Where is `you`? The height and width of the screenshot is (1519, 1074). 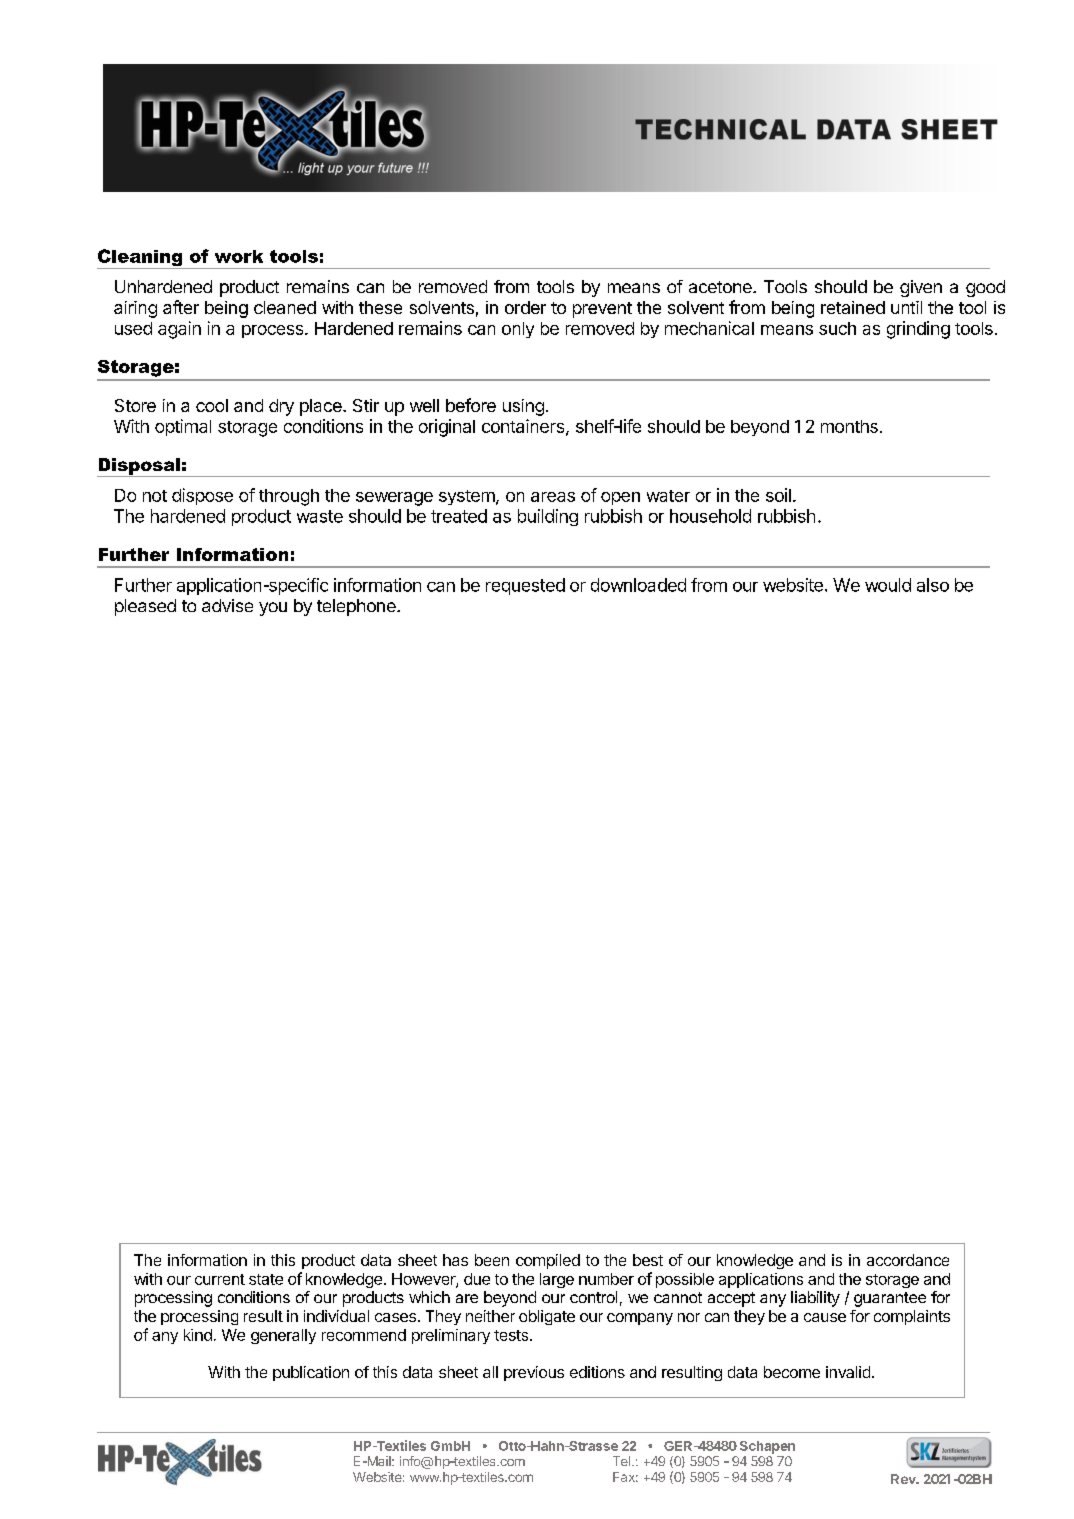
you is located at coordinates (273, 609).
